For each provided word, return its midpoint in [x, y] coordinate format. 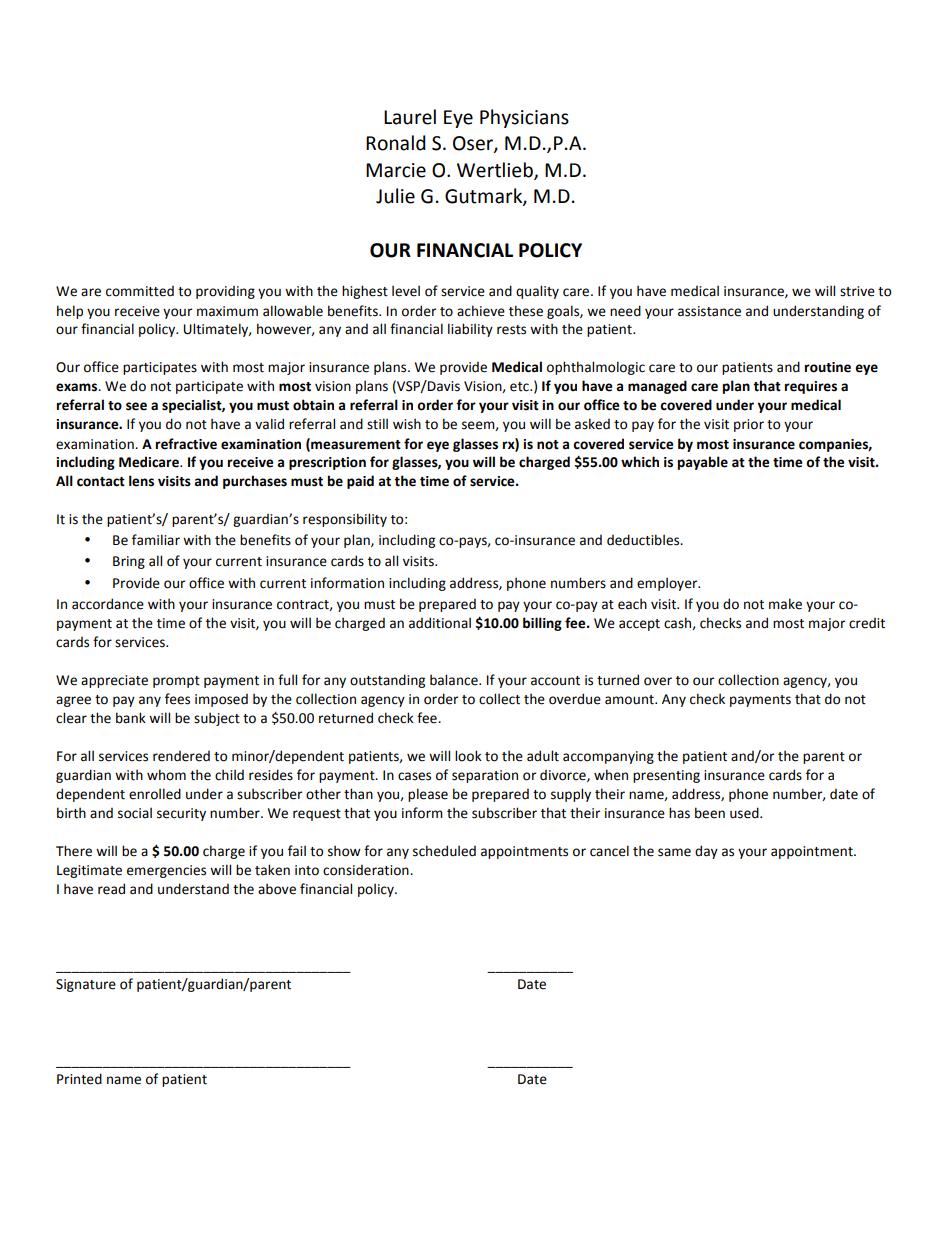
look [468, 756]
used [745, 813]
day [706, 852]
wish [407, 424]
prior [749, 425]
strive [857, 291]
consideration [367, 870]
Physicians [524, 118]
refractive [186, 444]
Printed [79, 1079]
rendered [181, 756]
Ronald [396, 143]
